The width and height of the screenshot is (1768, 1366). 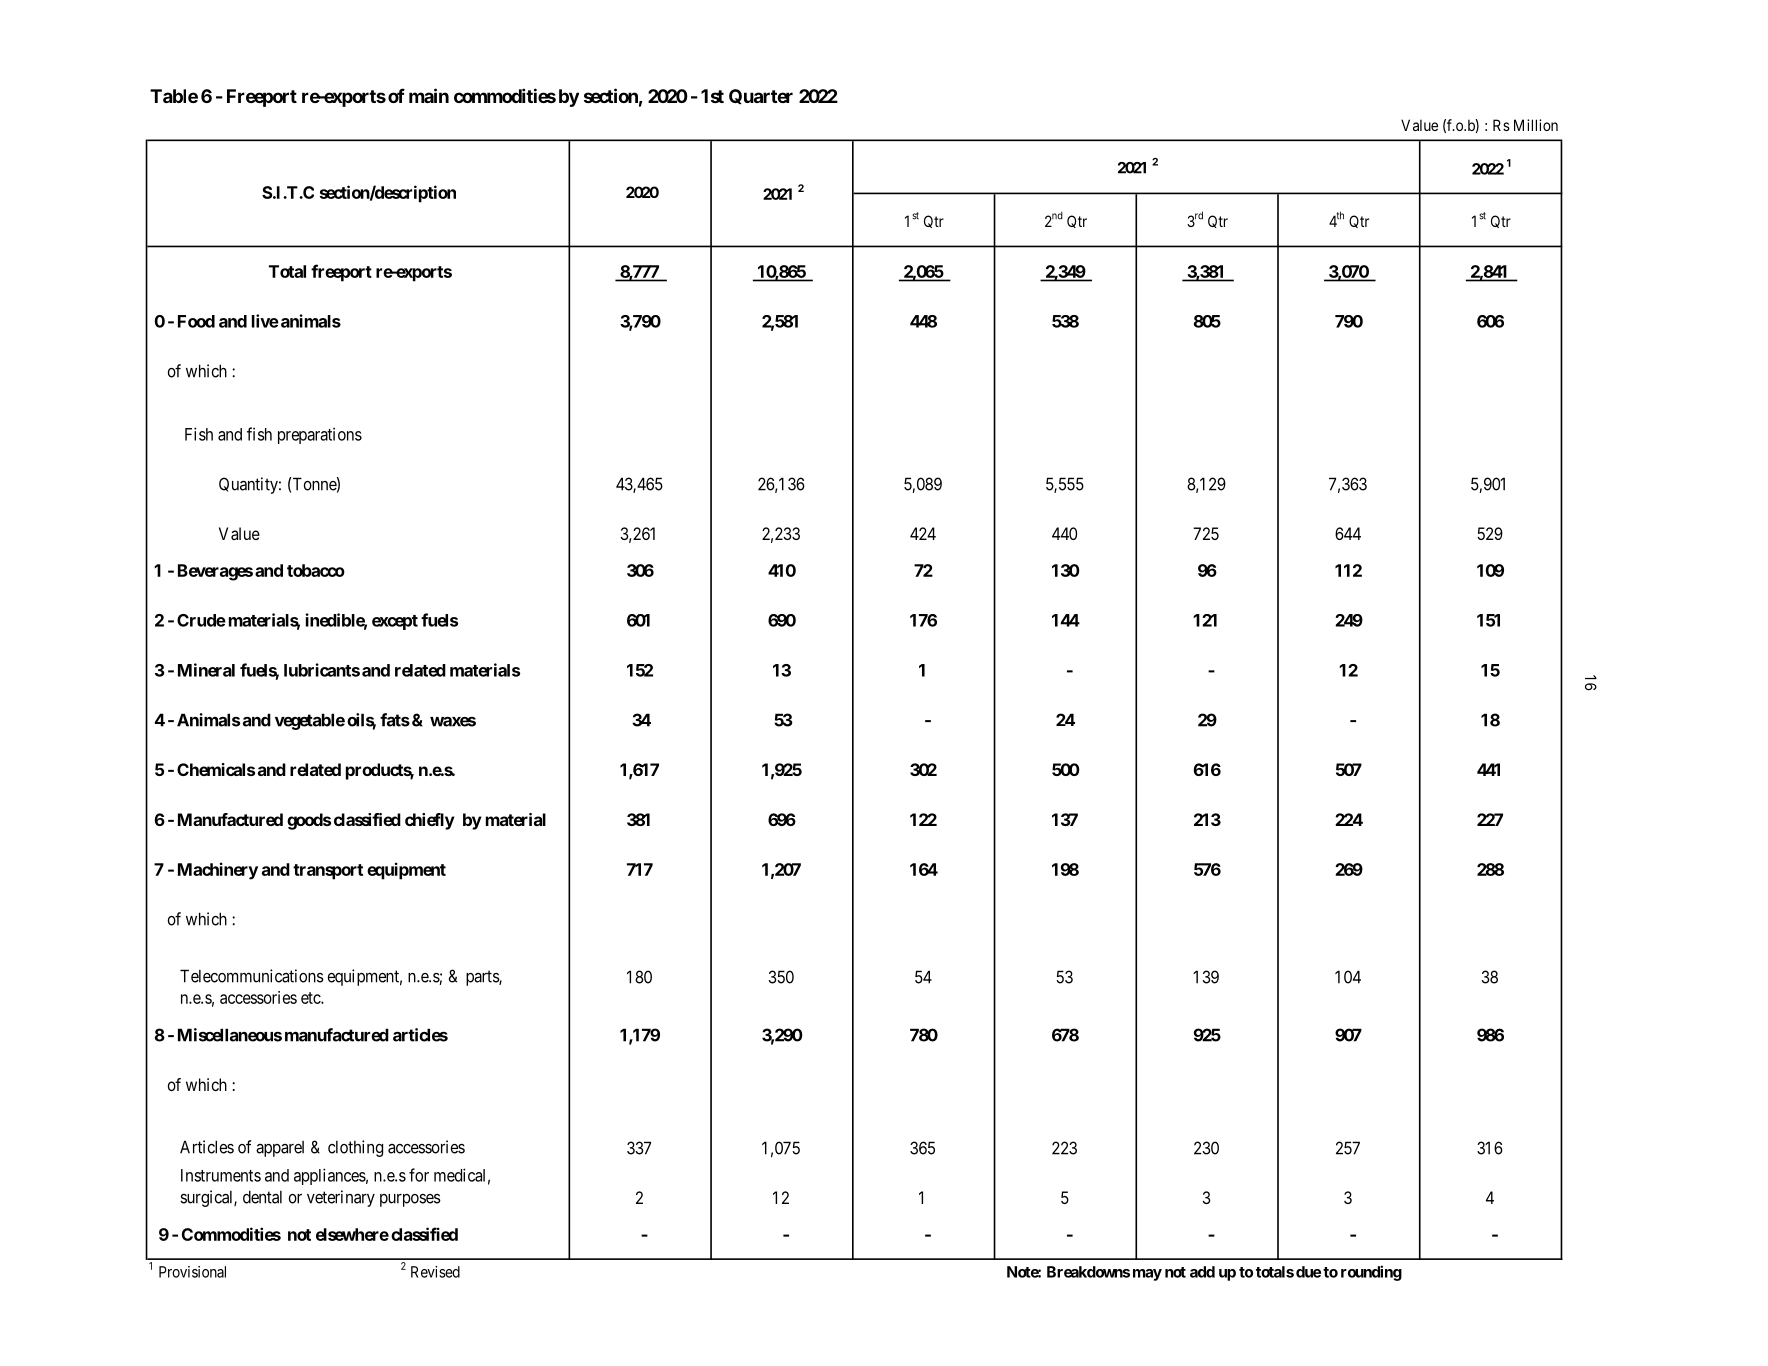 What do you see at coordinates (419, 1175) in the screenshot?
I see `for` at bounding box center [419, 1175].
